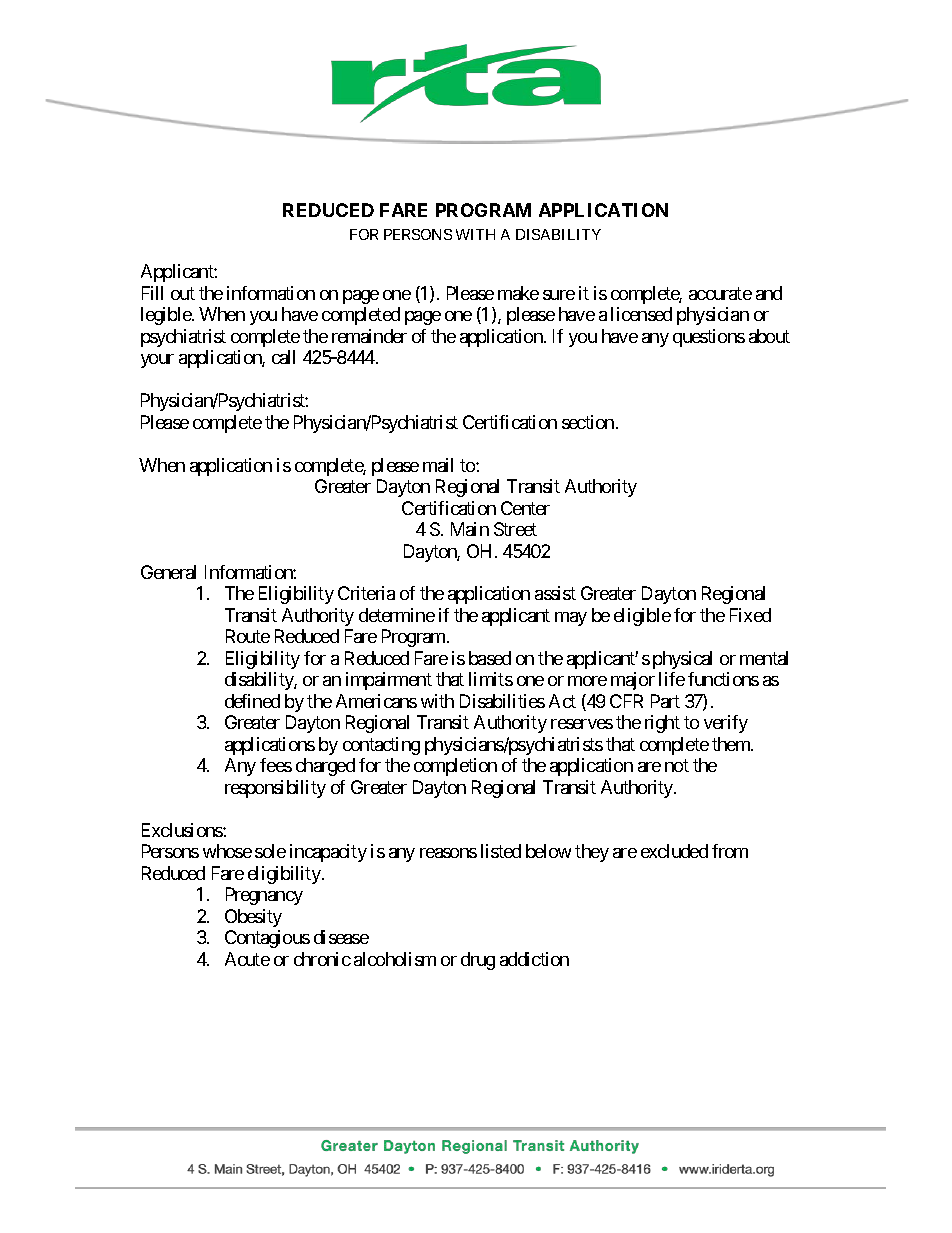 This image has width=952, height=1233. I want to click on Acute, so click(247, 959).
